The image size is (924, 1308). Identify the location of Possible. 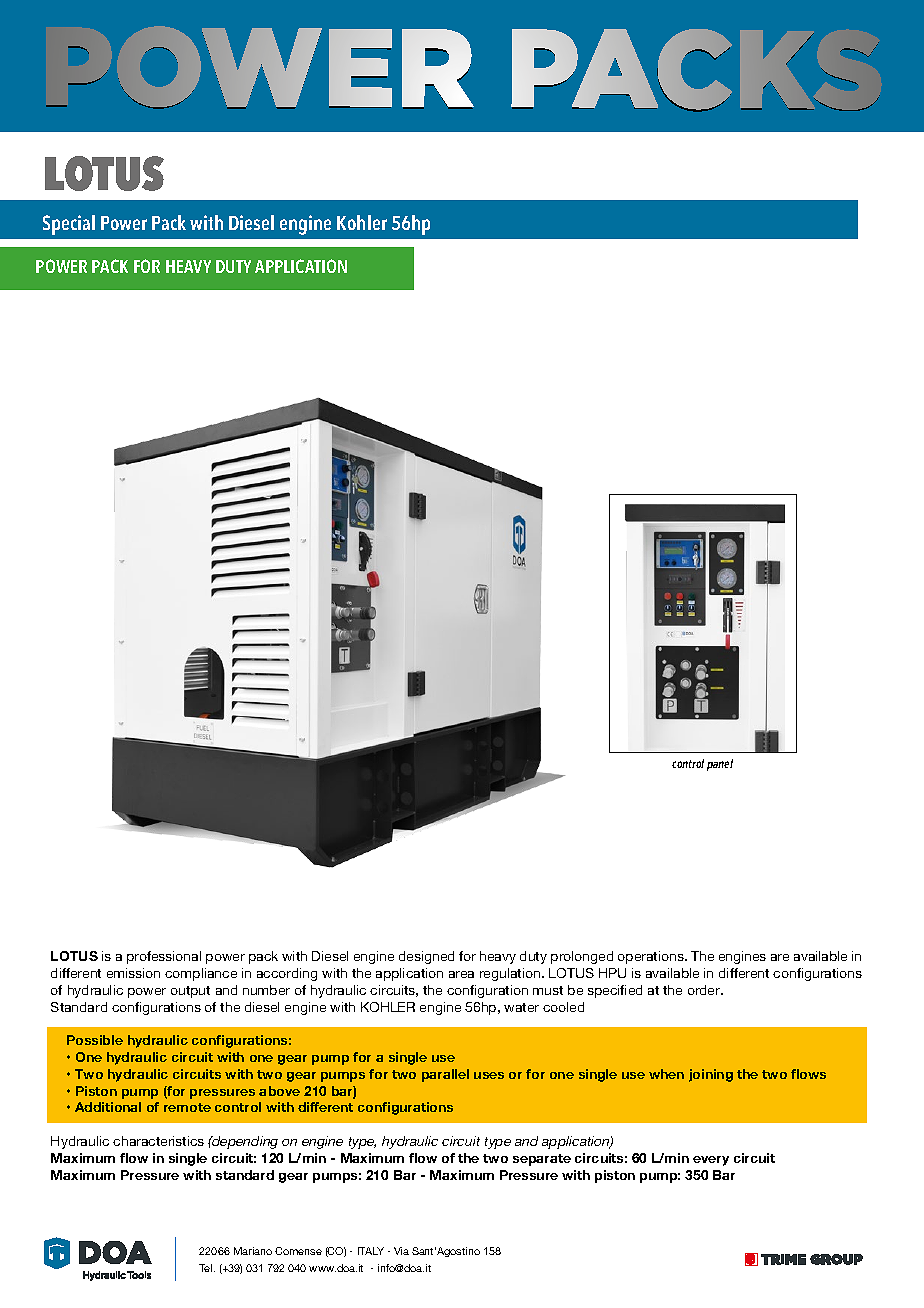
(95, 1040).
